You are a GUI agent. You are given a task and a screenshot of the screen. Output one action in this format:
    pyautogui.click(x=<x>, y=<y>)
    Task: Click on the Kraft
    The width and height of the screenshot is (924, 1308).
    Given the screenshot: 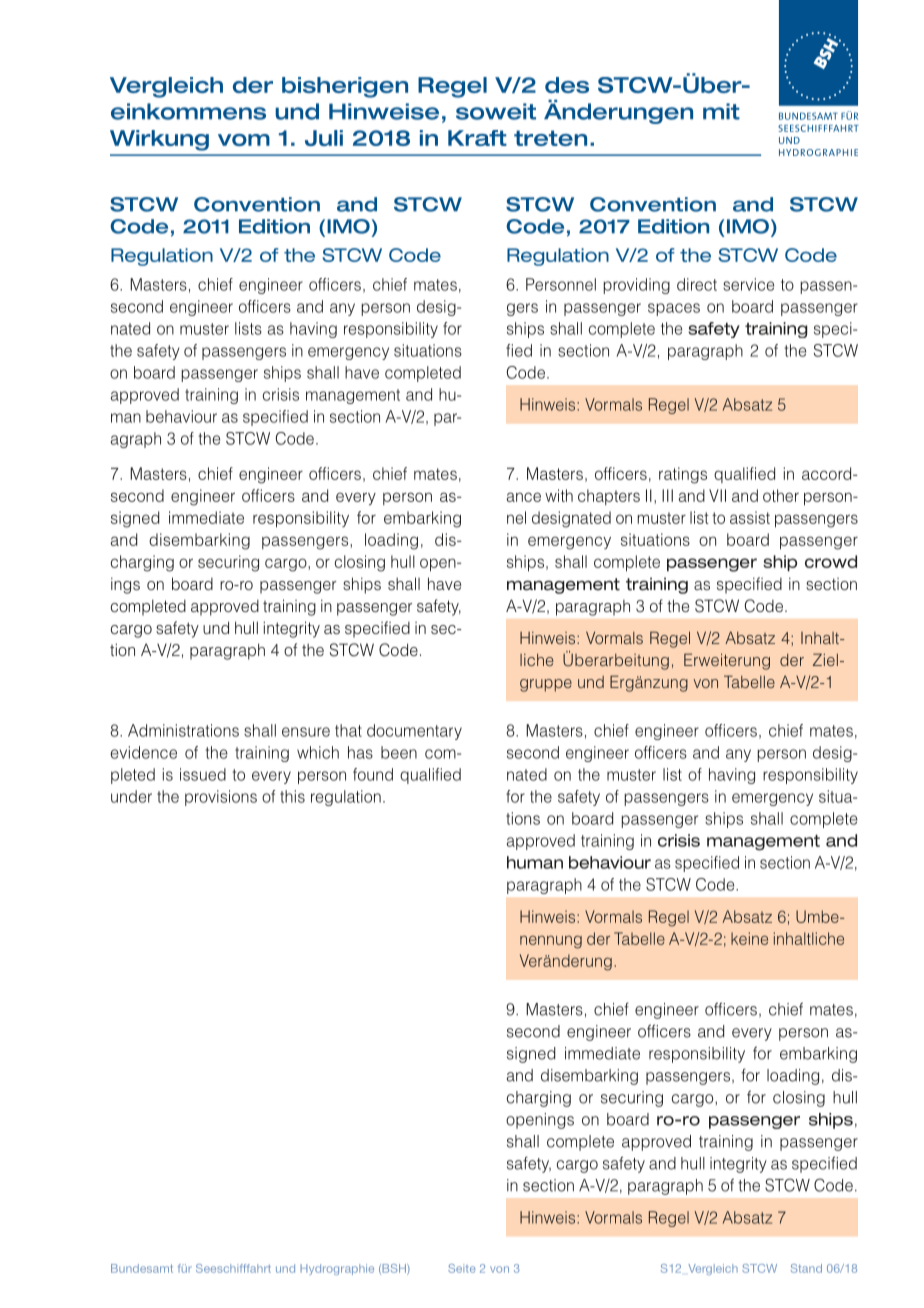 What is the action you would take?
    pyautogui.click(x=477, y=138)
